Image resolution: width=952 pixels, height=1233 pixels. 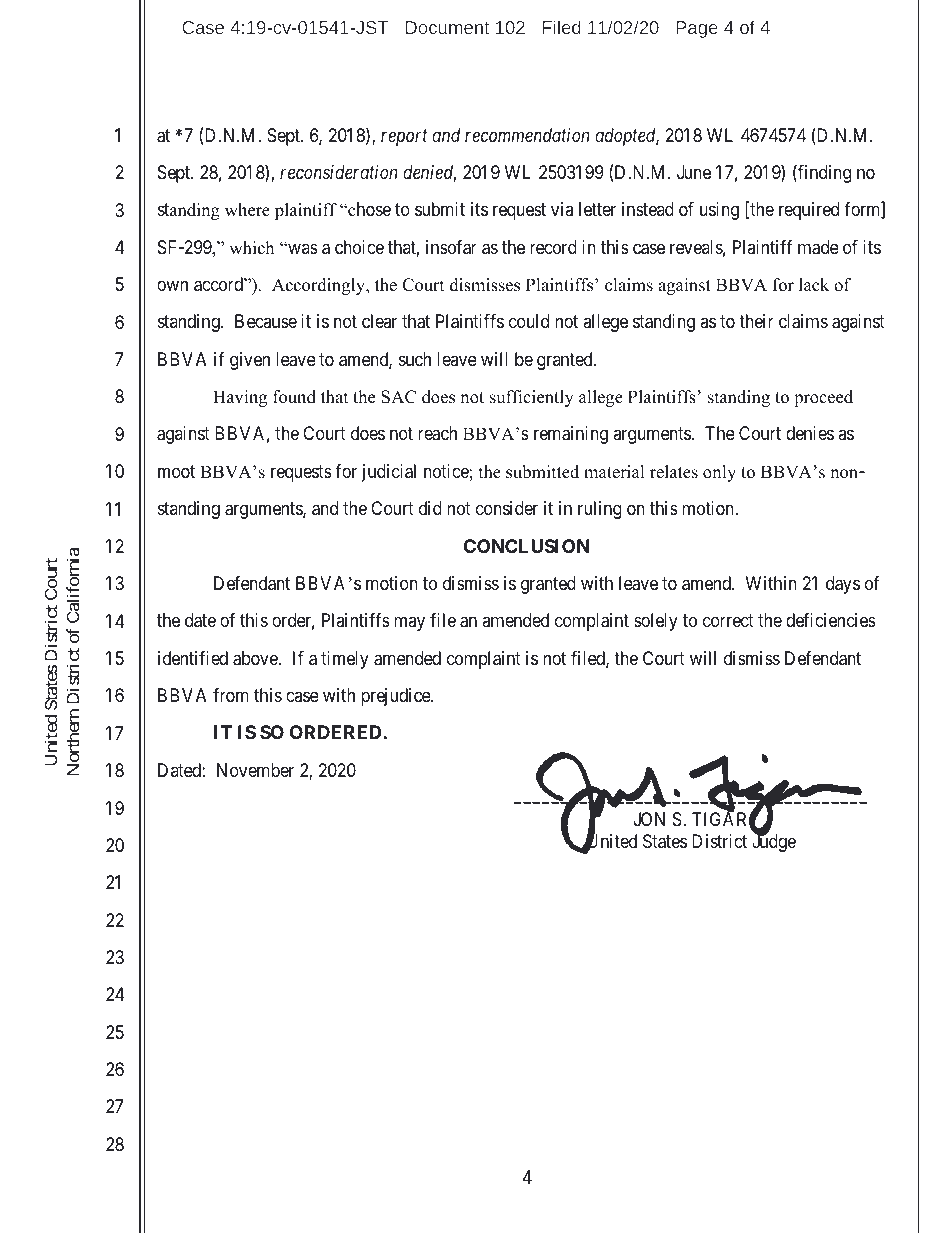 What do you see at coordinates (843, 585) in the page?
I see `days` at bounding box center [843, 585].
